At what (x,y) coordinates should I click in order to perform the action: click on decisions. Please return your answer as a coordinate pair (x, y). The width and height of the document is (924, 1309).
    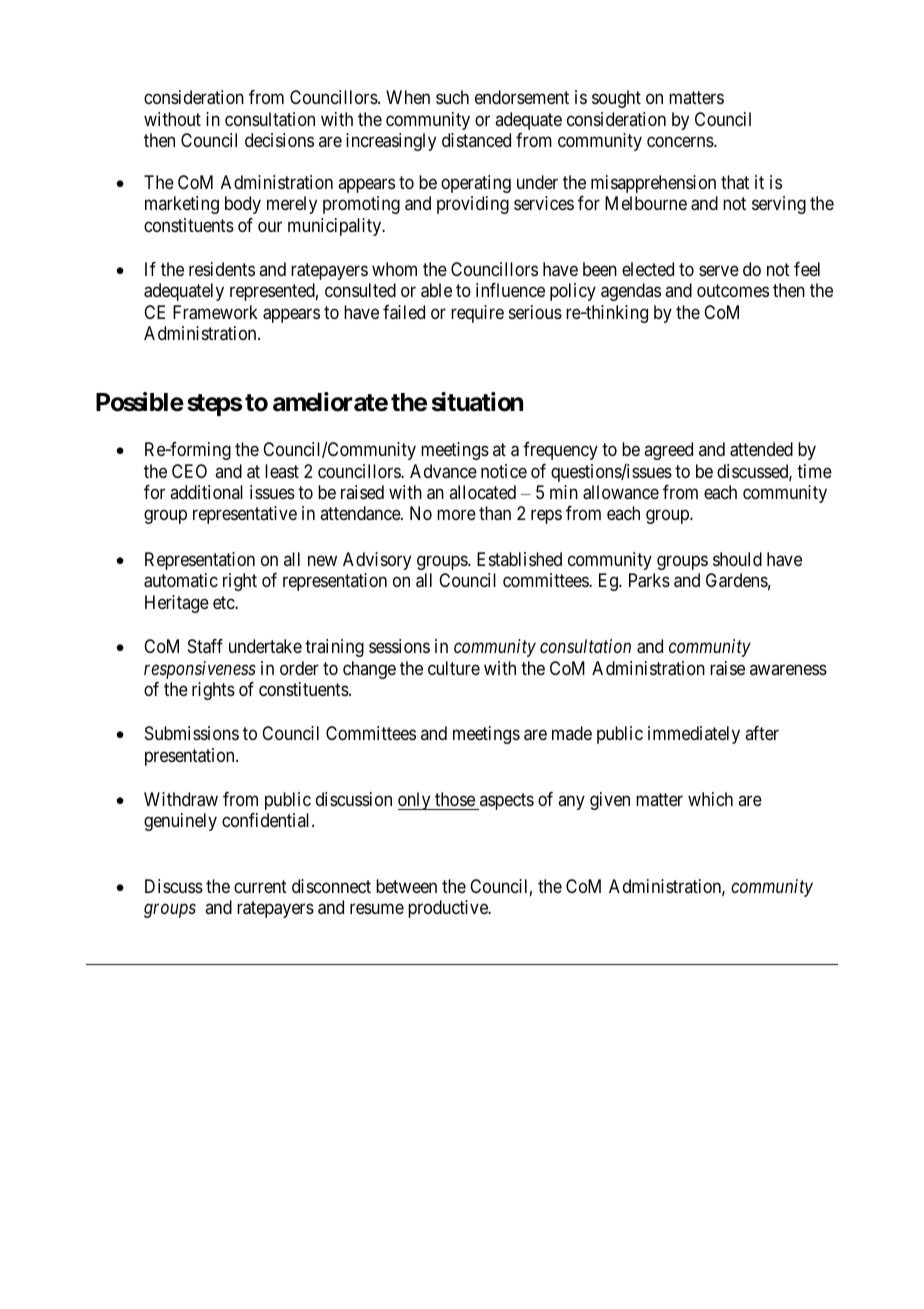
    Looking at the image, I should click on (279, 140).
